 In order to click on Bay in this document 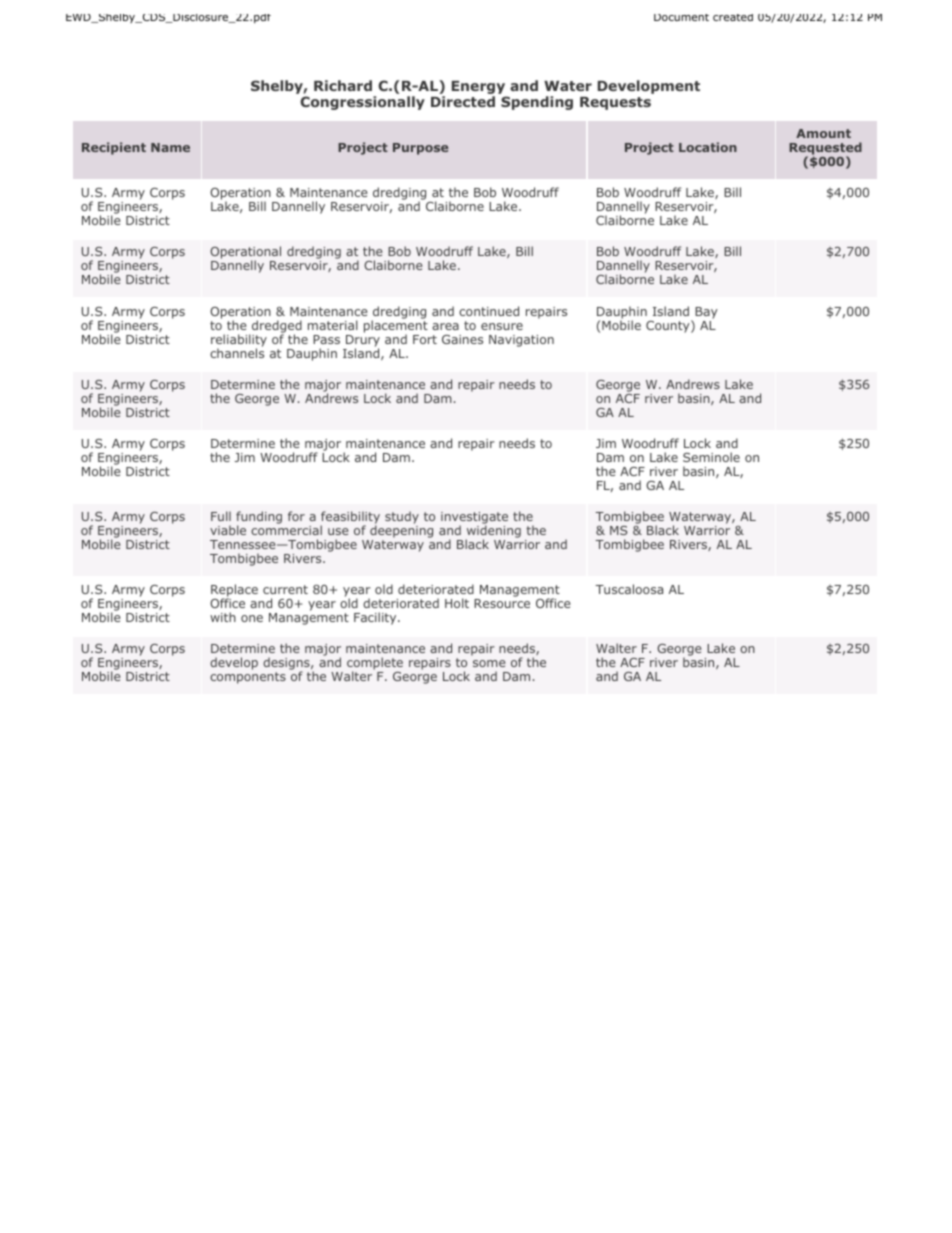, I will do `click(706, 313)`.
